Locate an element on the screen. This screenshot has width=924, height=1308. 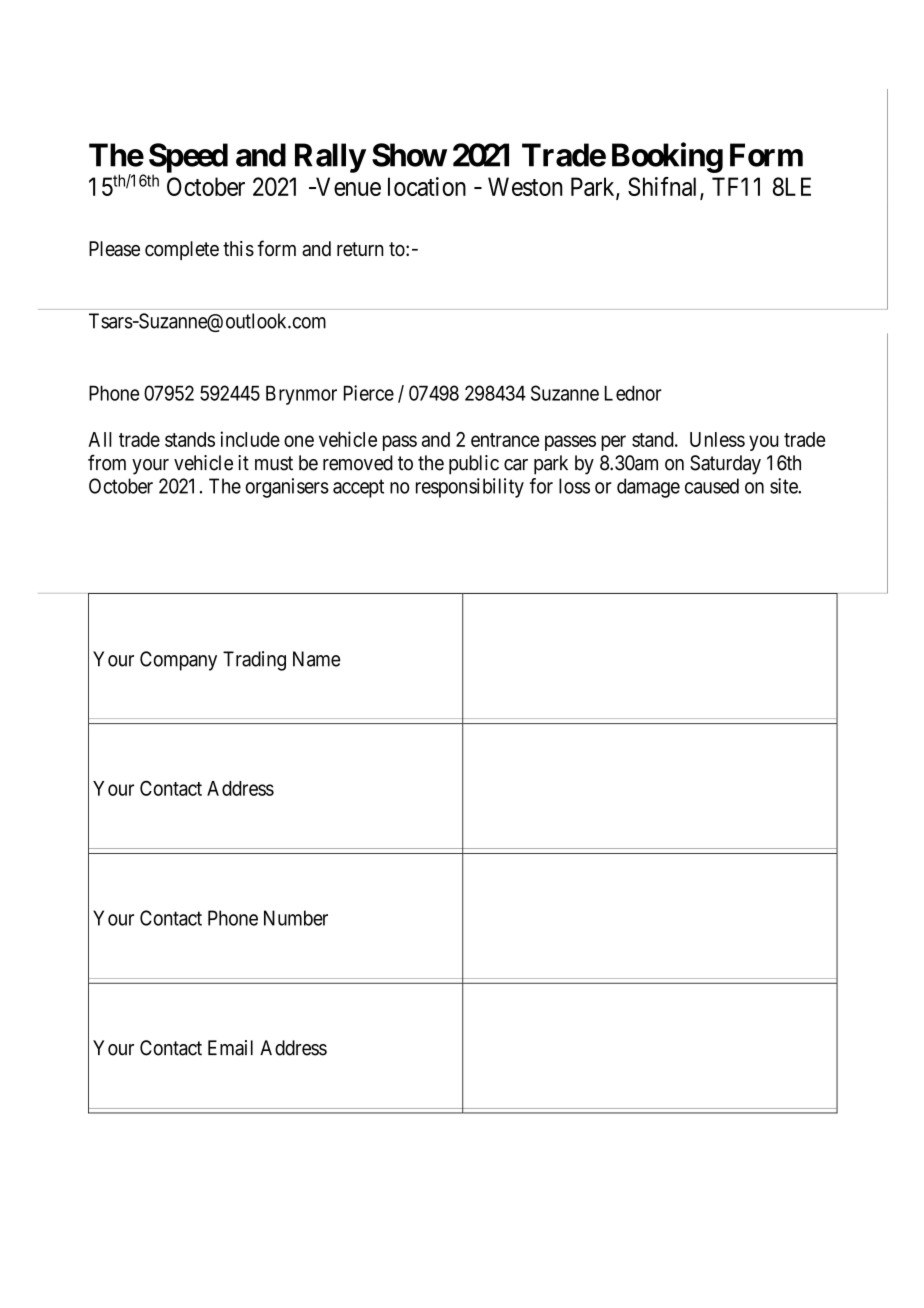
responsibility is located at coordinates (470, 488).
